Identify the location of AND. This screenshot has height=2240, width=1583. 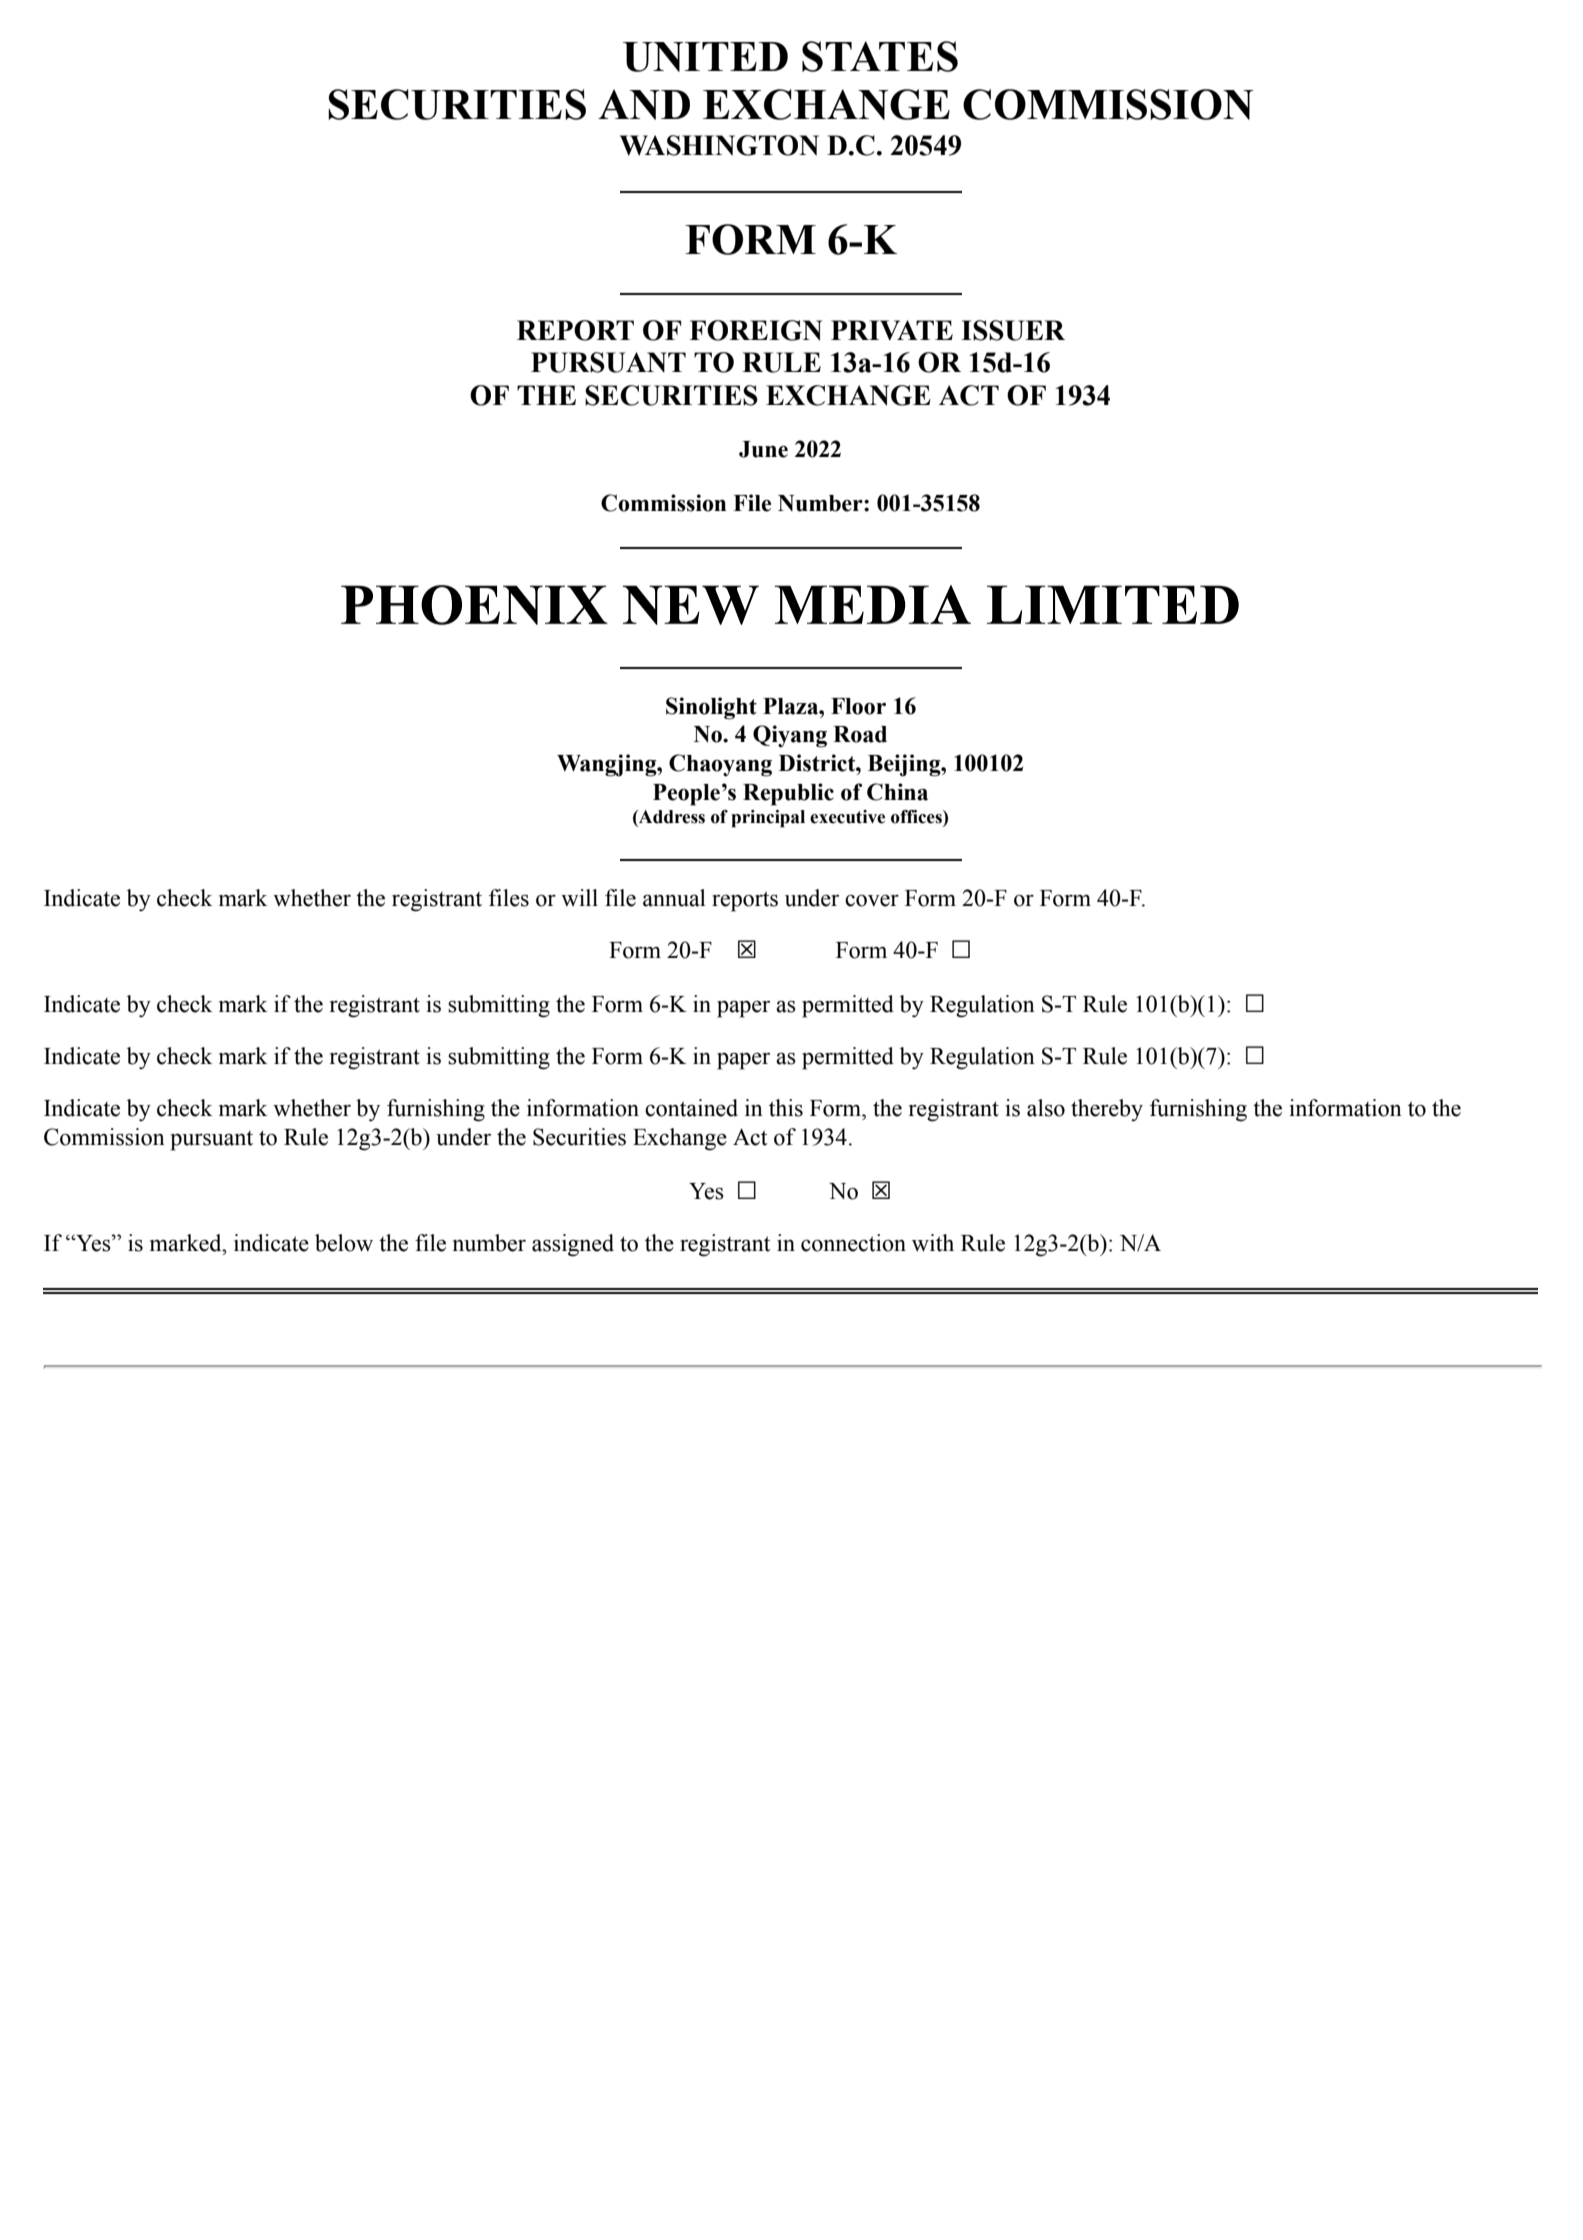
(644, 104).
